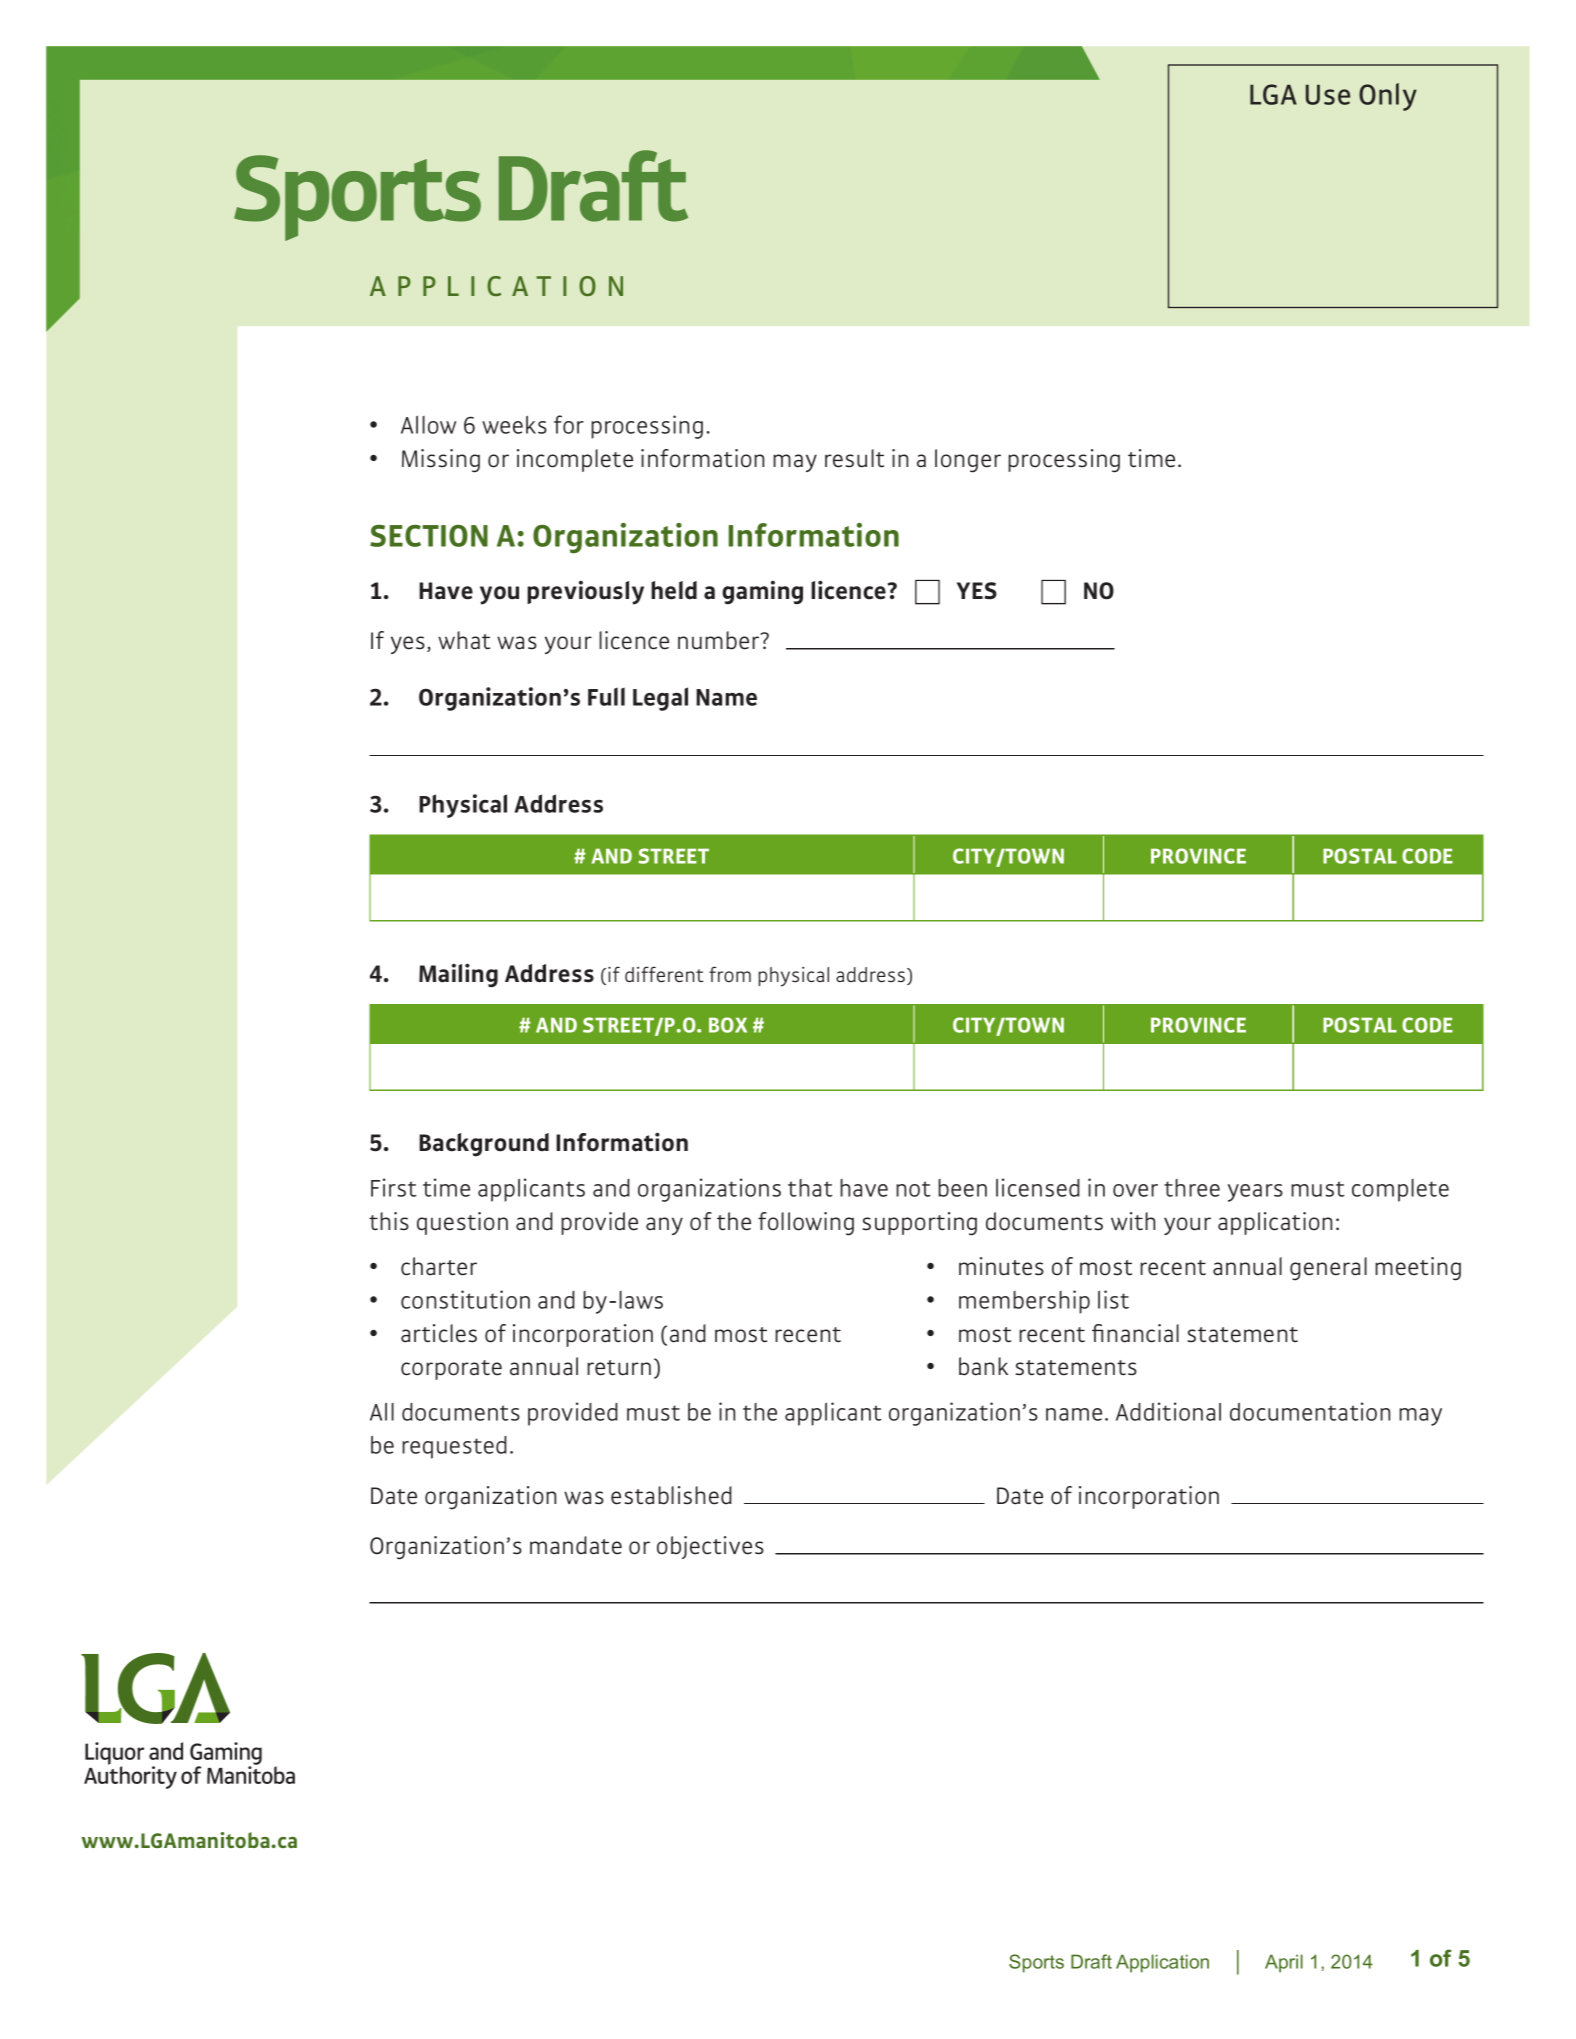  I want to click on previously, so click(585, 593).
